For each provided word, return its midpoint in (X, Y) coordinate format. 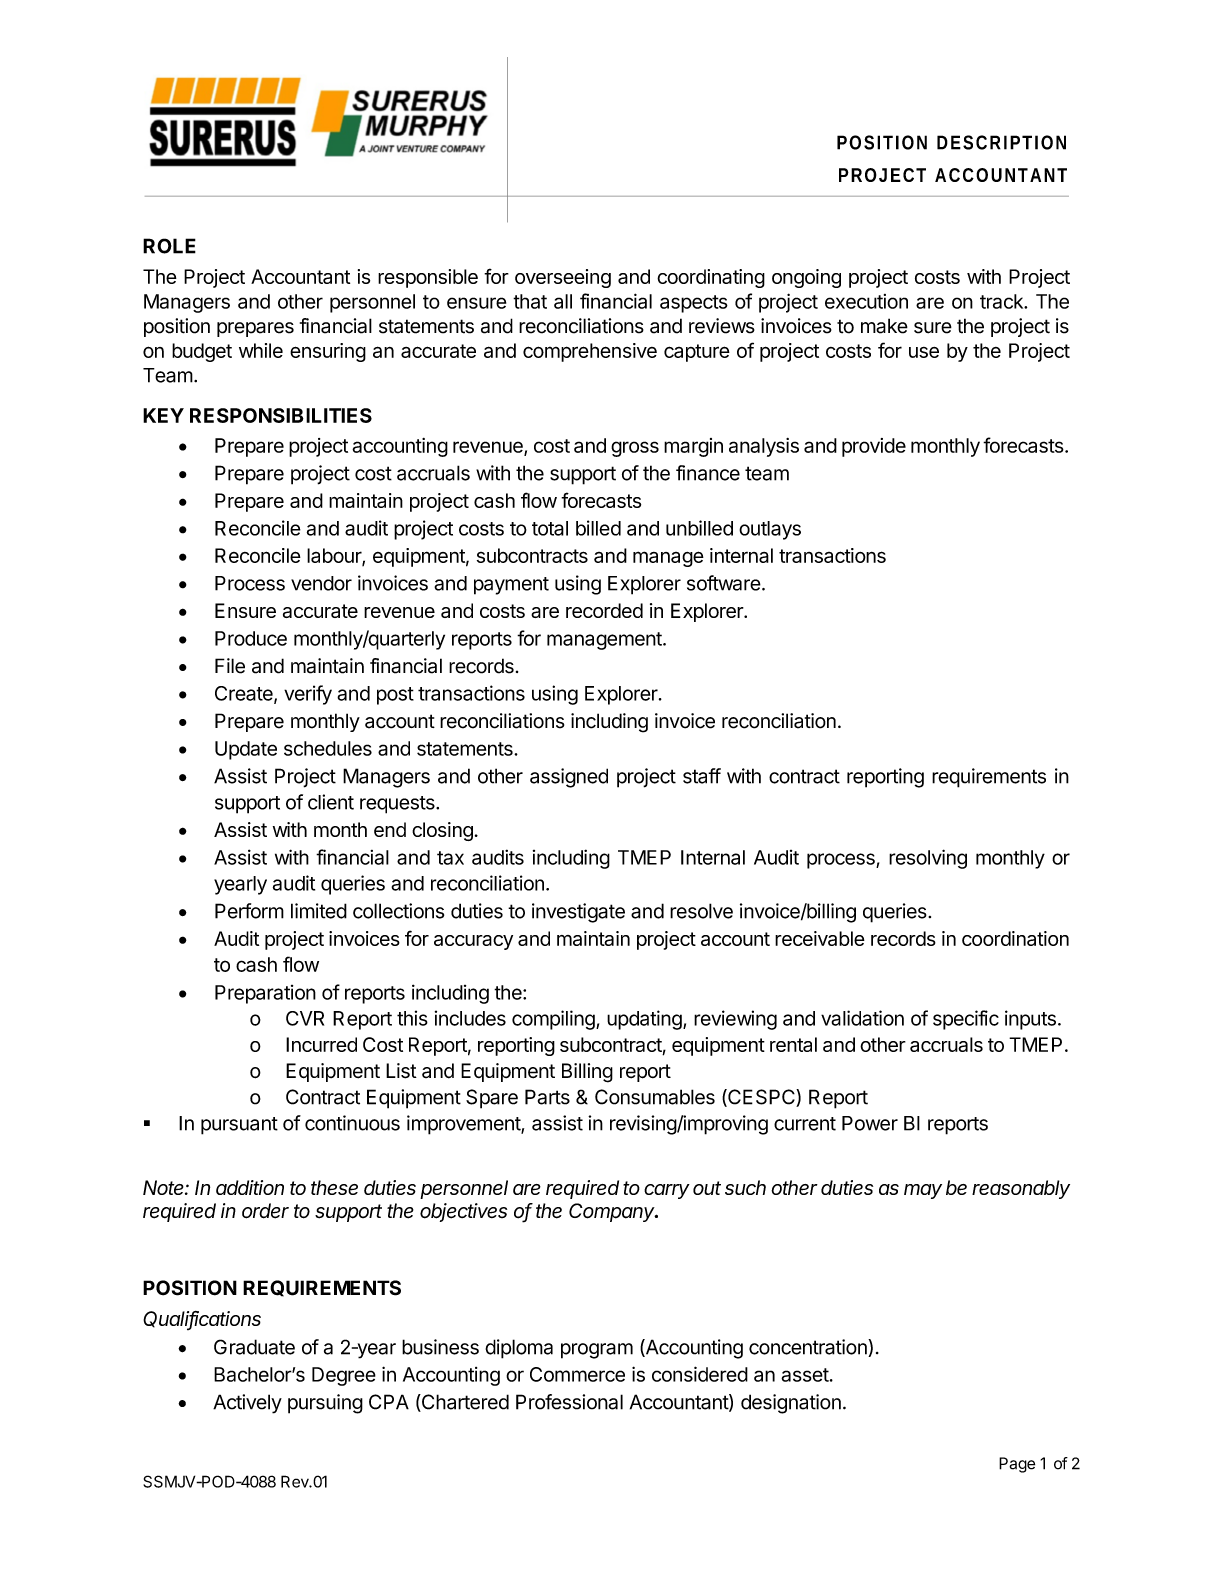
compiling (553, 1020)
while (261, 350)
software (724, 583)
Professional (569, 1402)
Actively (247, 1404)
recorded (604, 610)
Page (1017, 1465)
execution (866, 301)
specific (966, 1020)
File (230, 666)
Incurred (321, 1044)
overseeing (563, 278)
